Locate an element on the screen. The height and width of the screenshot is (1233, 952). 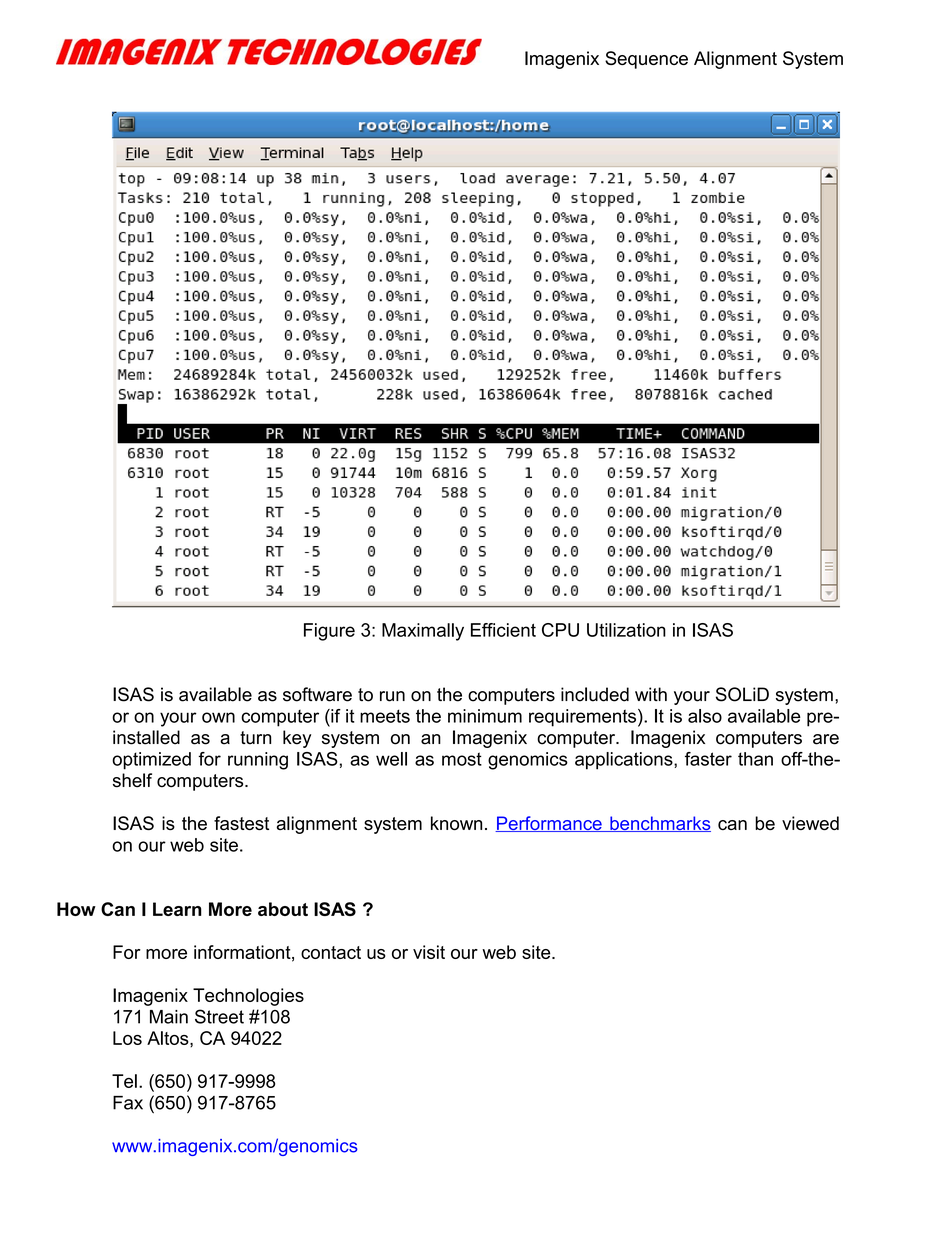
benchmarks is located at coordinates (659, 824).
